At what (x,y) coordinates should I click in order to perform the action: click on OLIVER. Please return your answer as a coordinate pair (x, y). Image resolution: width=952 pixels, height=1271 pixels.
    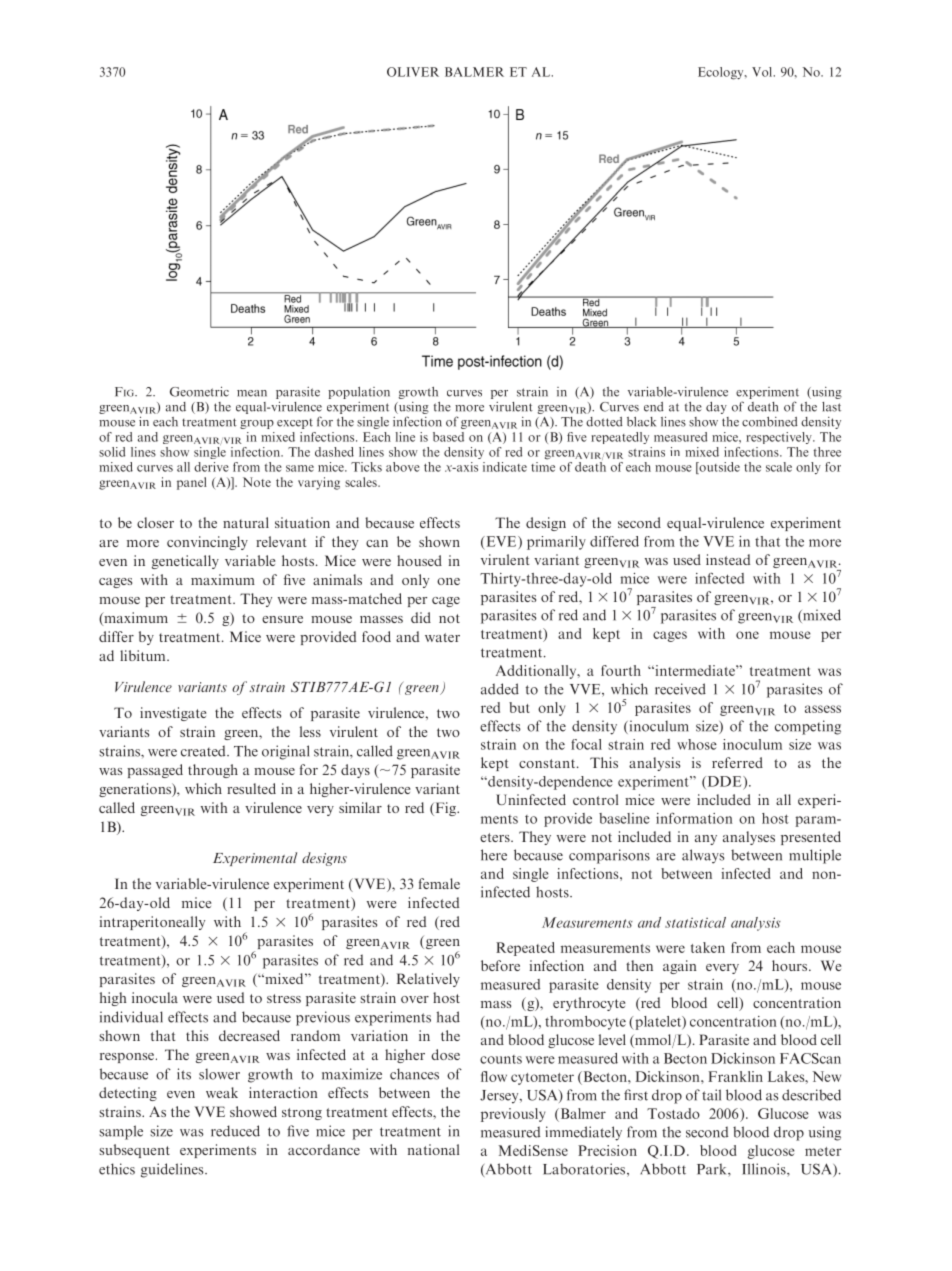
    Looking at the image, I should click on (413, 72).
